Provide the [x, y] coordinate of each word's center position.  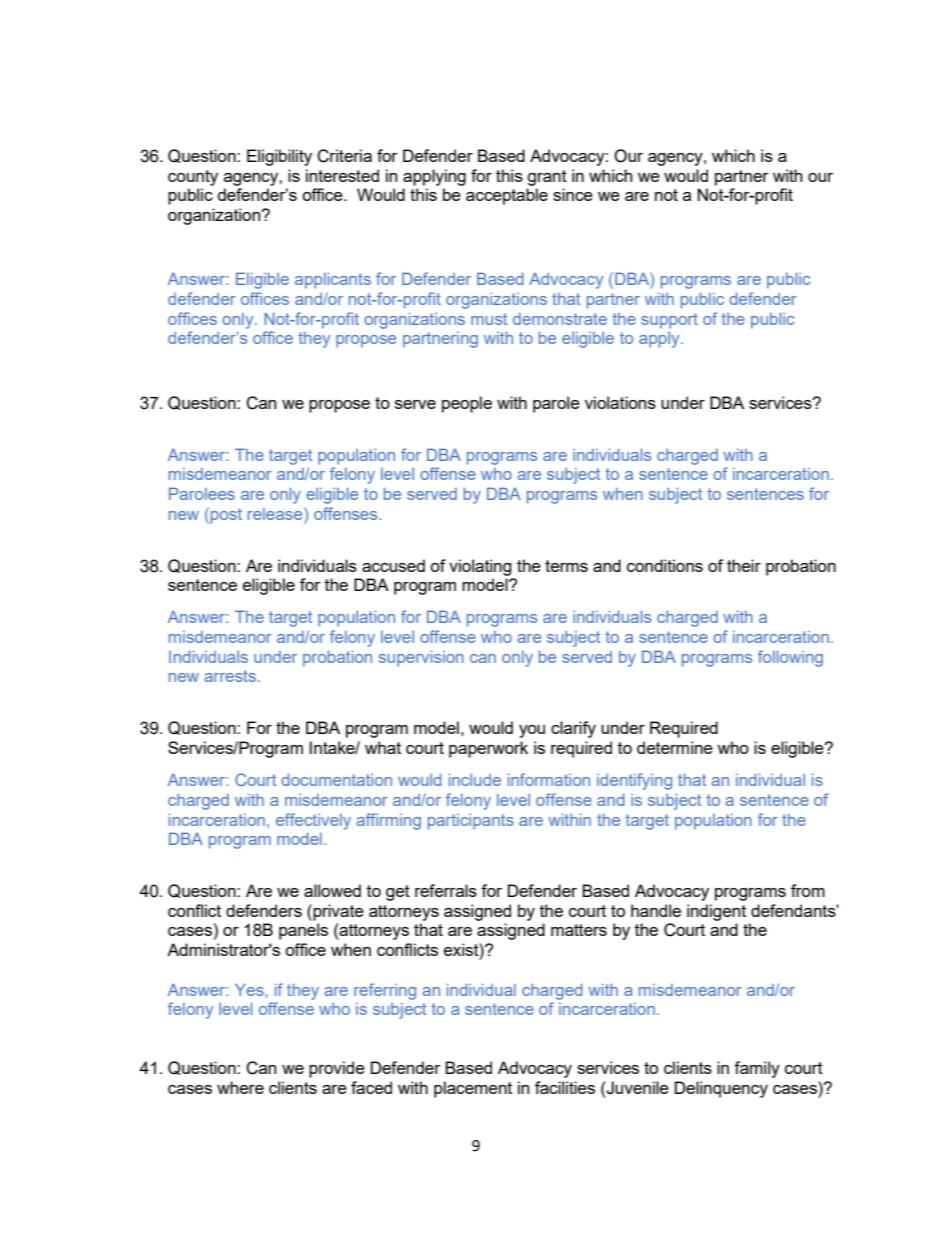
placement [473, 1089]
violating [480, 567]
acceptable [507, 196]
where [240, 1087]
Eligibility [279, 157]
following [790, 658]
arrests [230, 676]
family [757, 1069]
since [573, 194]
